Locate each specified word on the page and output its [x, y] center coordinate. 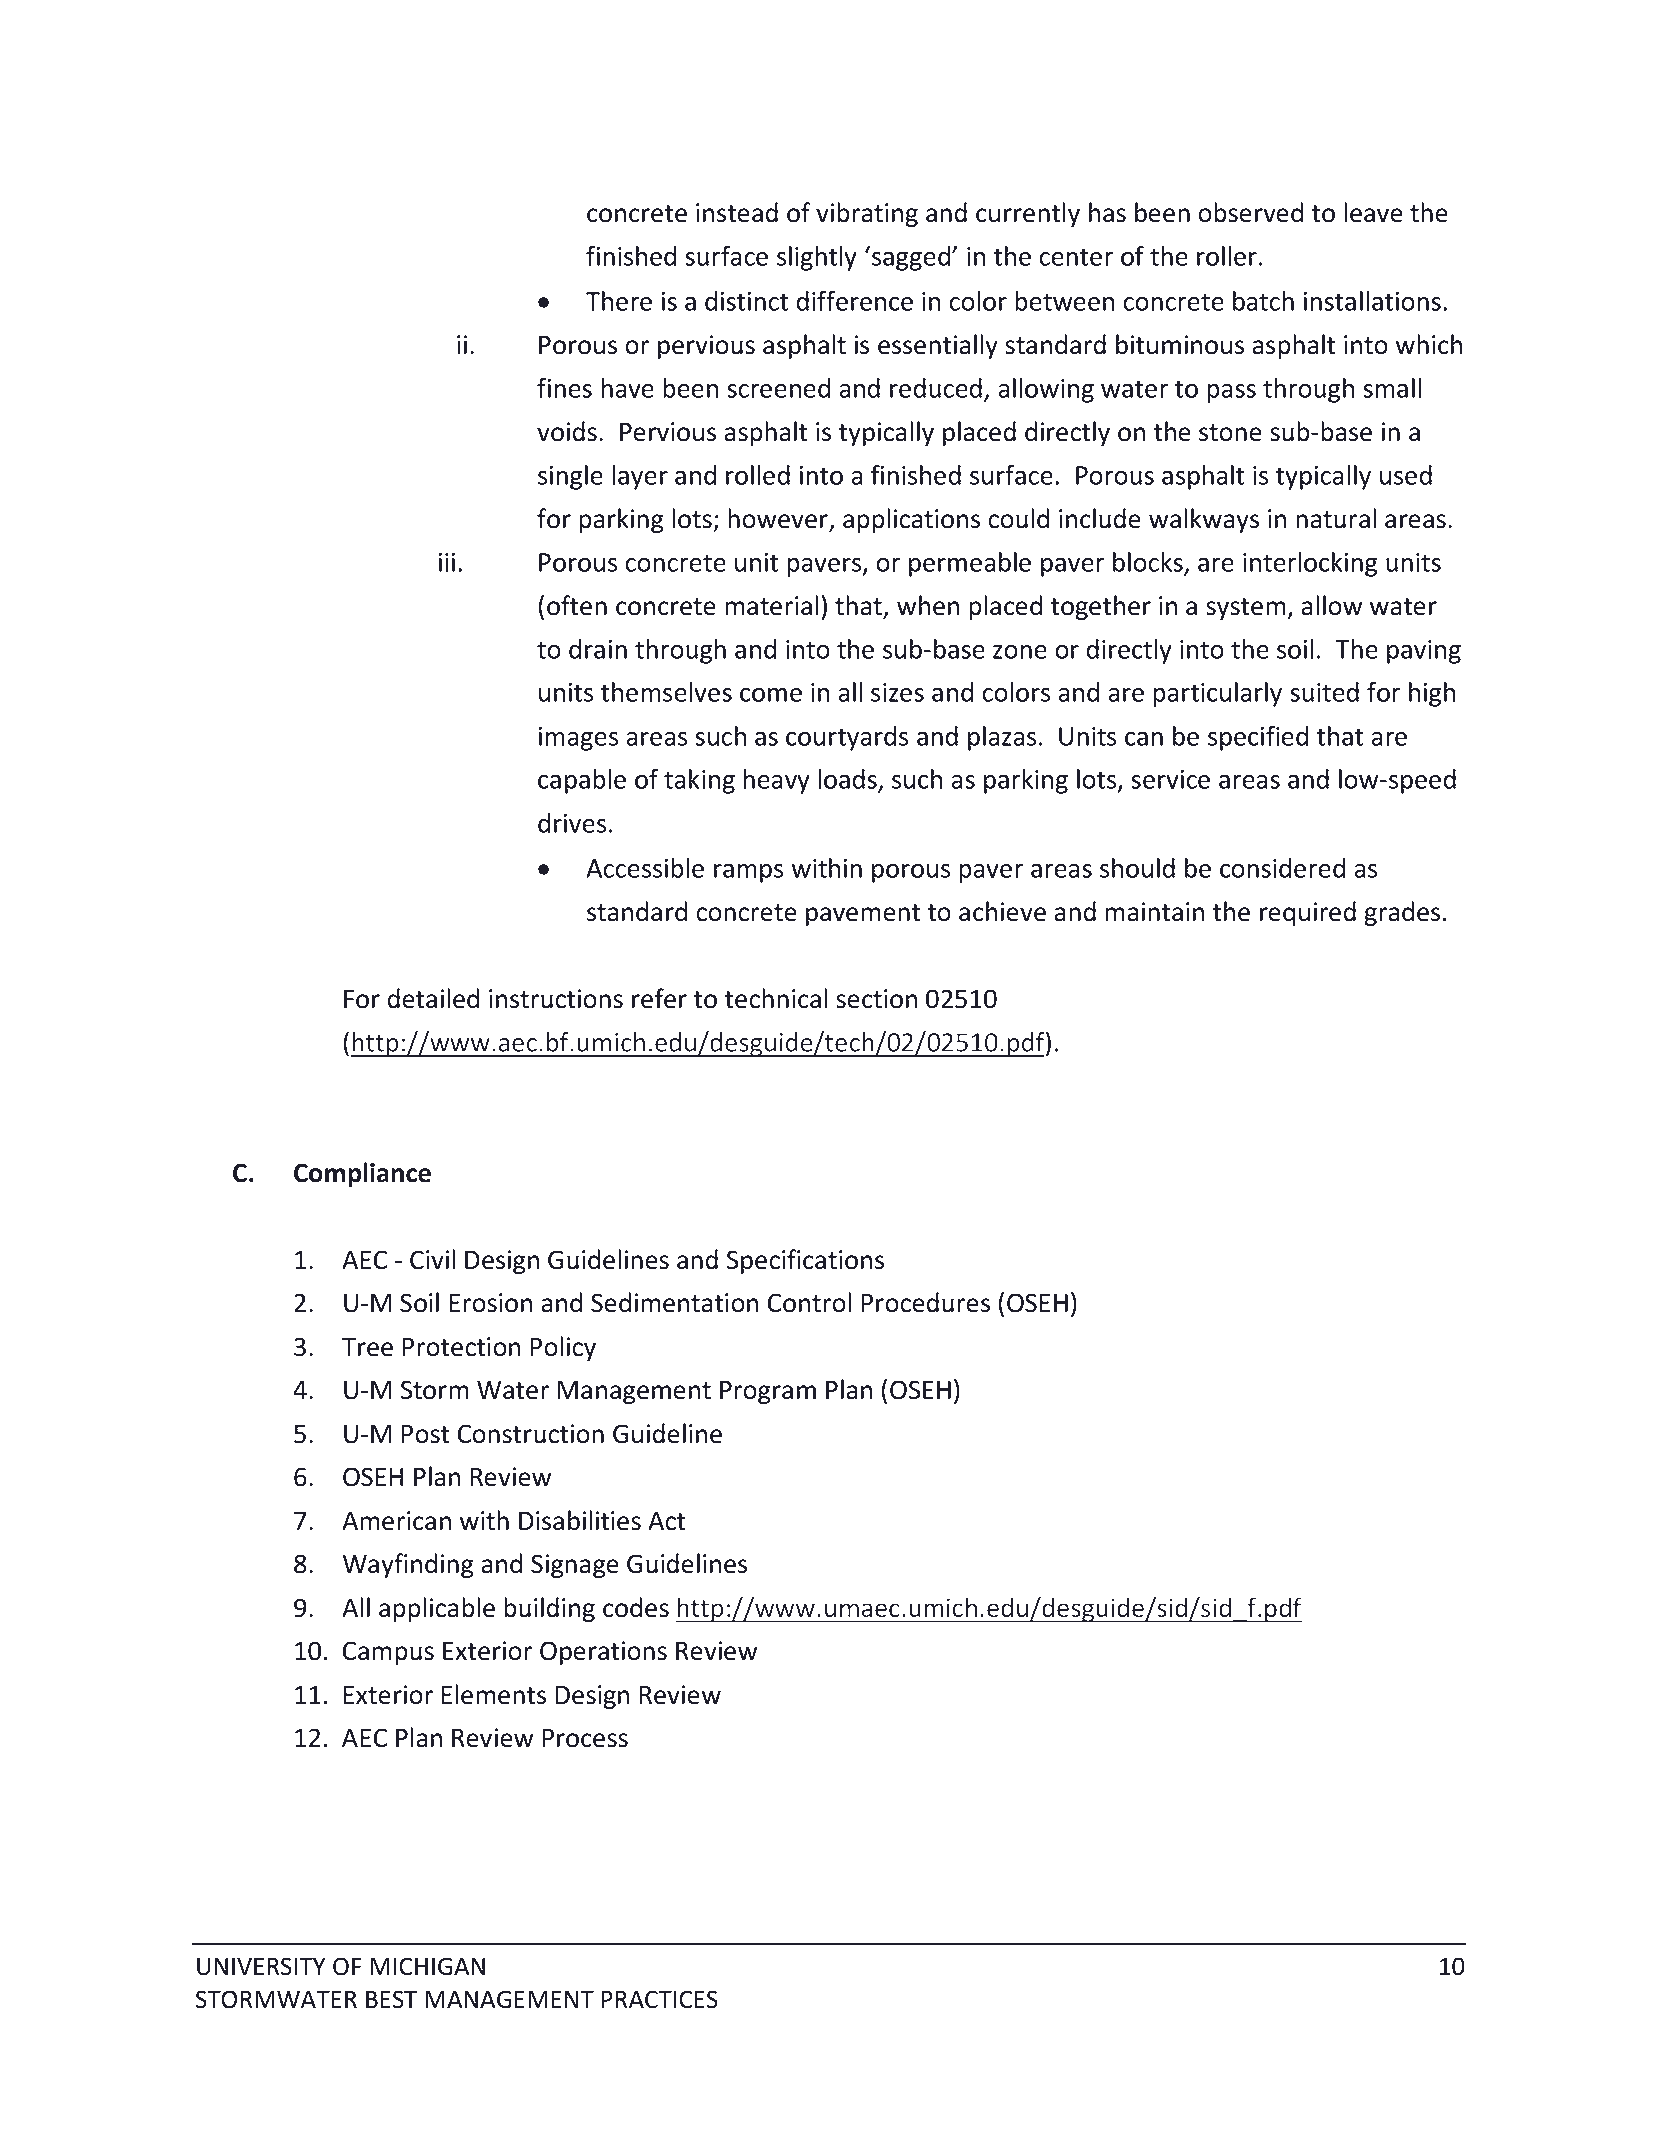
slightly [817, 258]
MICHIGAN [427, 1966]
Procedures [926, 1302]
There [619, 301]
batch [1263, 301]
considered [1282, 868]
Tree [367, 1347]
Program [768, 1392]
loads [848, 780]
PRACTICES [659, 1999]
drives [572, 823]
